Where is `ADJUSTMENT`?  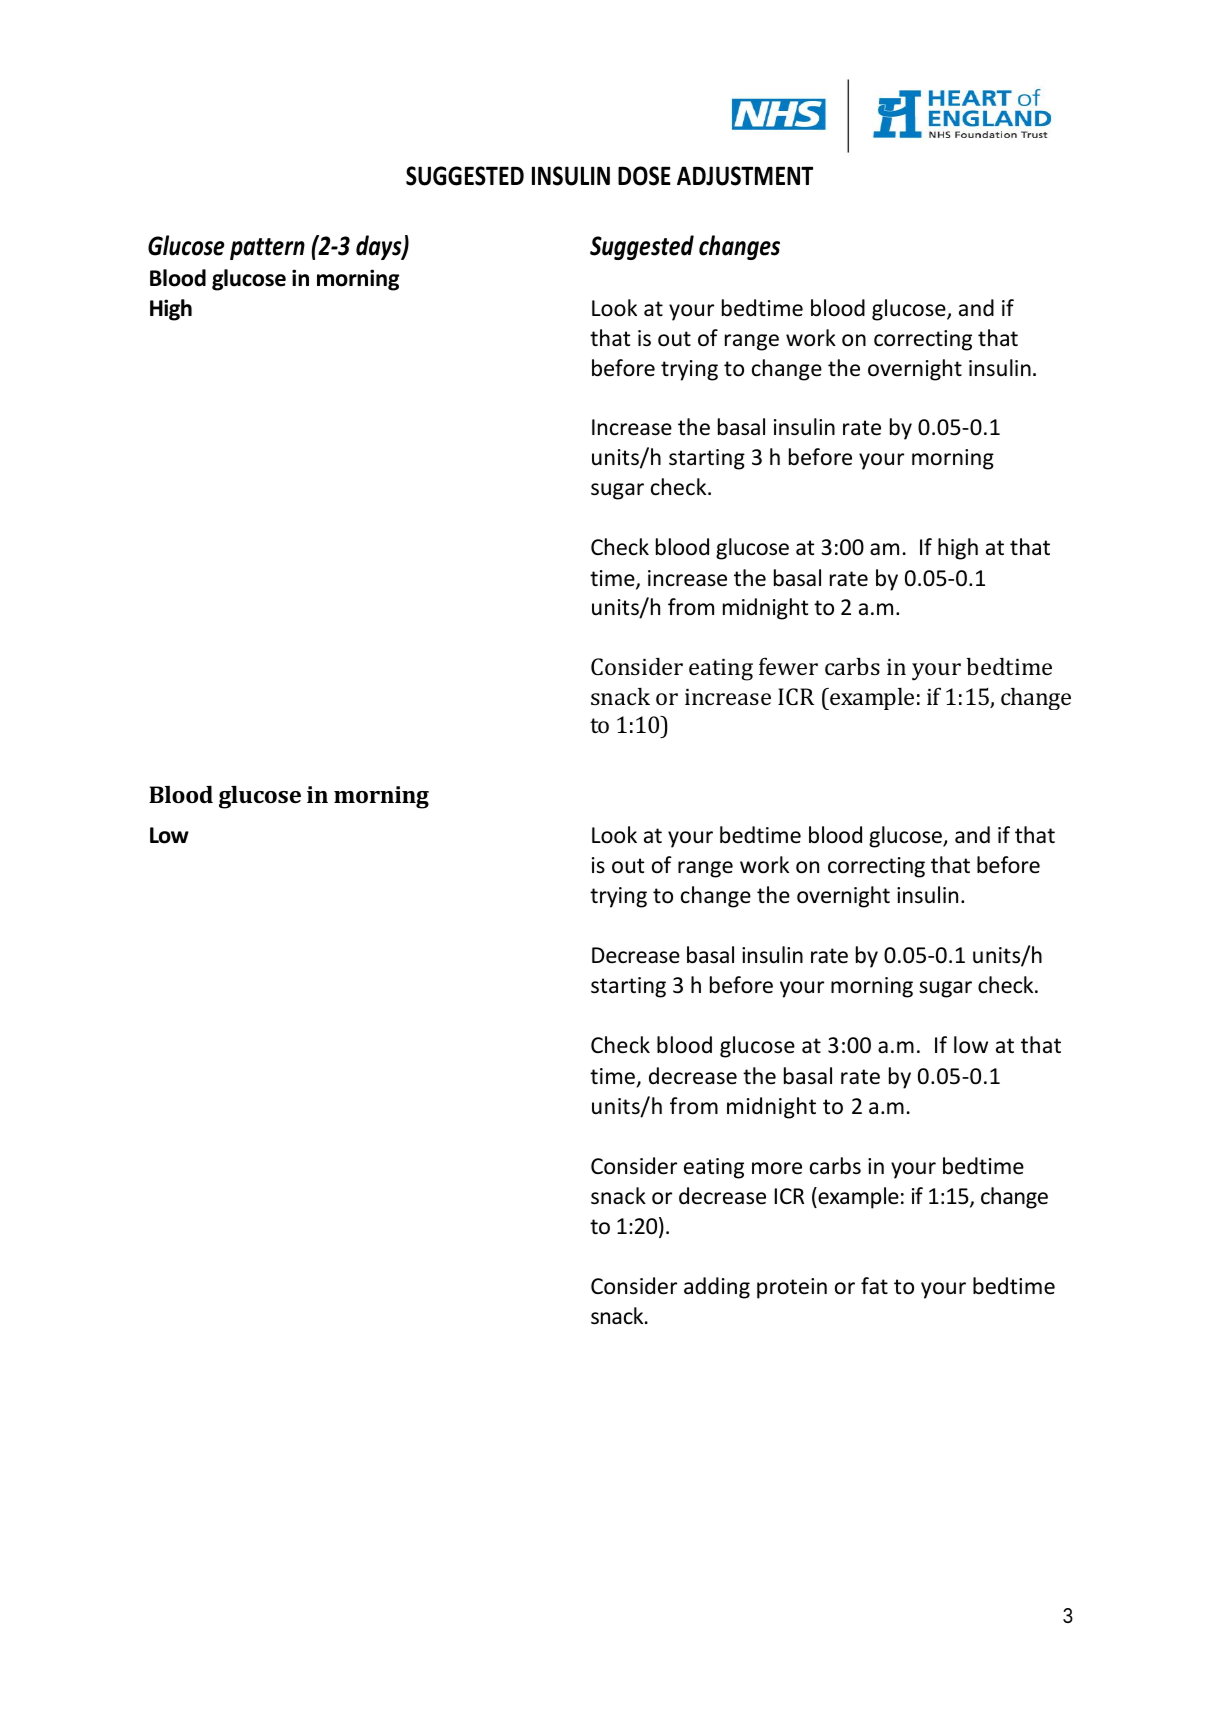 ADJUSTMENT is located at coordinates (745, 176).
